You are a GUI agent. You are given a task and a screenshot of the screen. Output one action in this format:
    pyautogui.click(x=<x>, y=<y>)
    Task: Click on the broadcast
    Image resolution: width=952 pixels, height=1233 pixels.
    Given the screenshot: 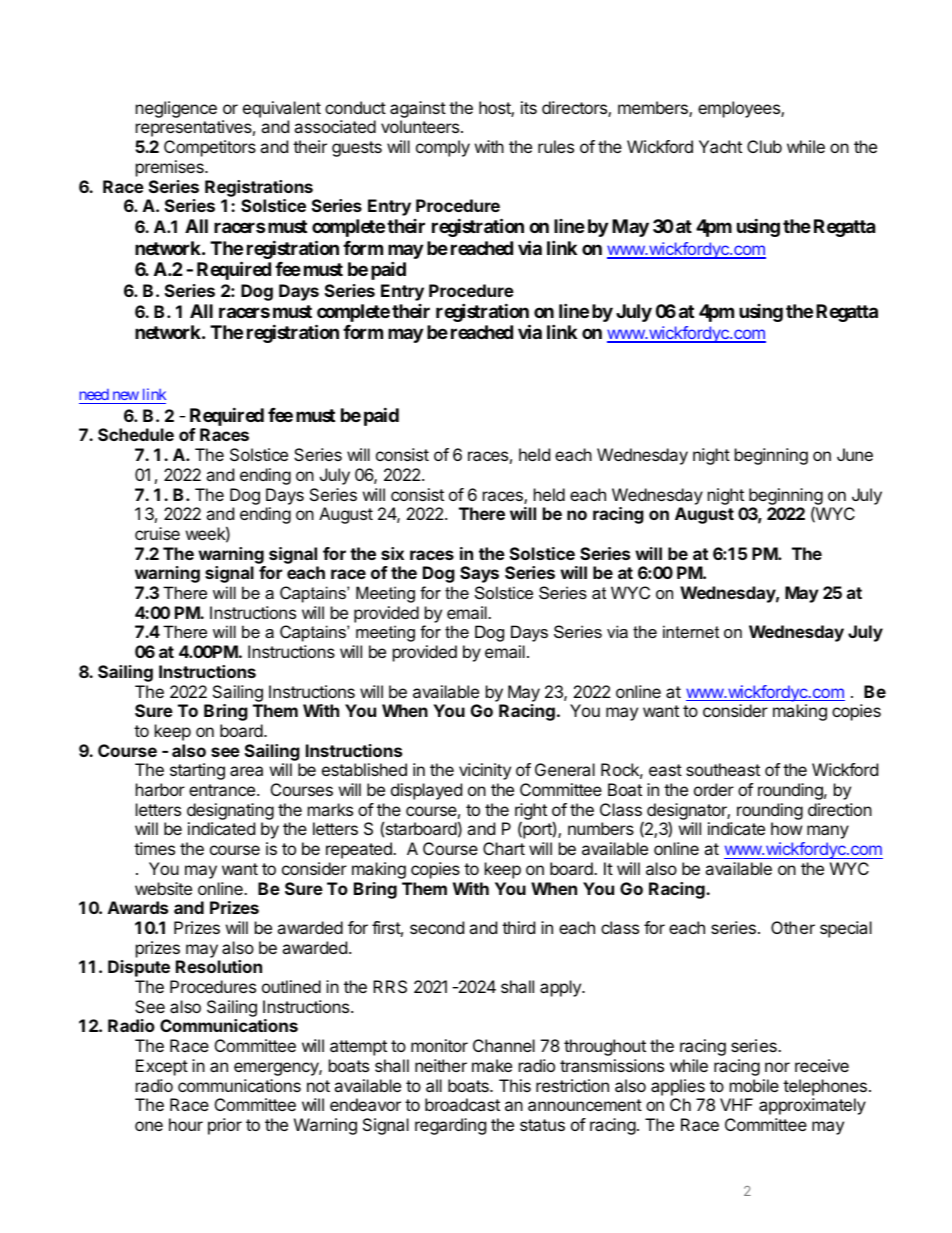 What is the action you would take?
    pyautogui.click(x=462, y=1104)
